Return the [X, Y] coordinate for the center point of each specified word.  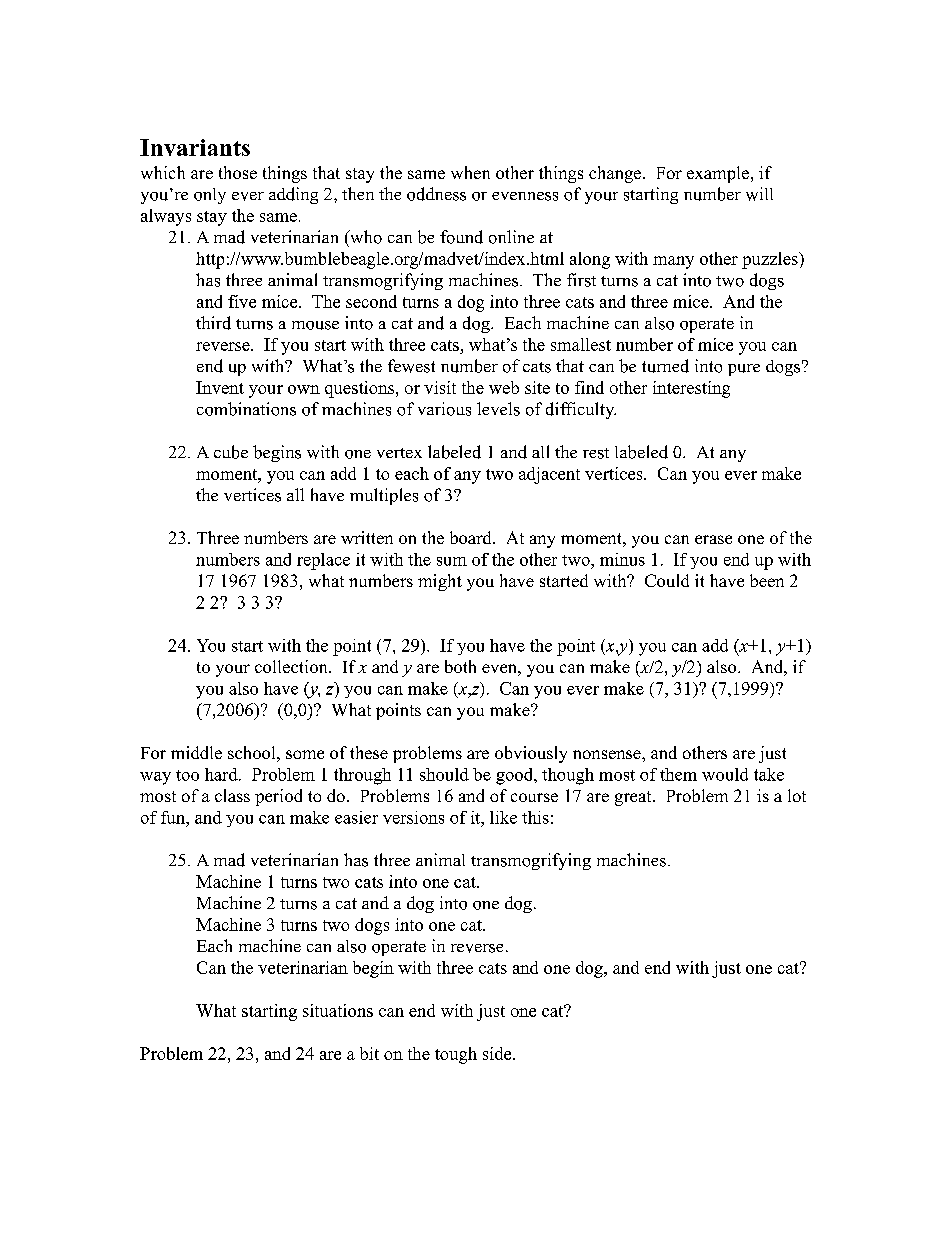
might [440, 582]
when [470, 172]
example [718, 174]
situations [338, 1010]
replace [323, 561]
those [238, 172]
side [498, 1053]
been [767, 580]
